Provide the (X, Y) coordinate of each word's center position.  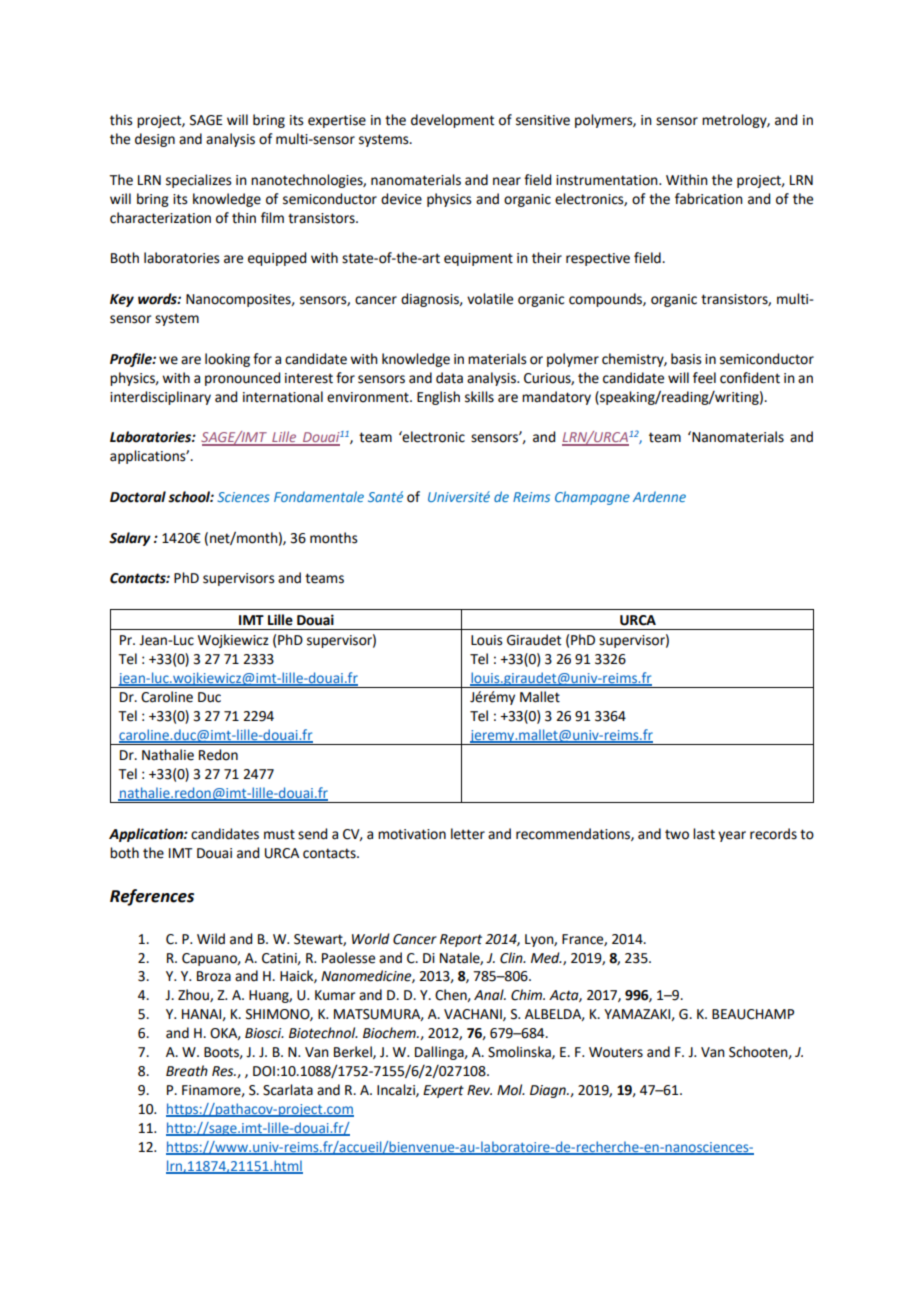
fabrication (709, 199)
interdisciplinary (160, 398)
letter (468, 834)
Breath (187, 1071)
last (704, 834)
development (452, 121)
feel (704, 378)
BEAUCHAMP (753, 1014)
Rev (479, 1090)
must (279, 834)
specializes (199, 181)
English (438, 398)
